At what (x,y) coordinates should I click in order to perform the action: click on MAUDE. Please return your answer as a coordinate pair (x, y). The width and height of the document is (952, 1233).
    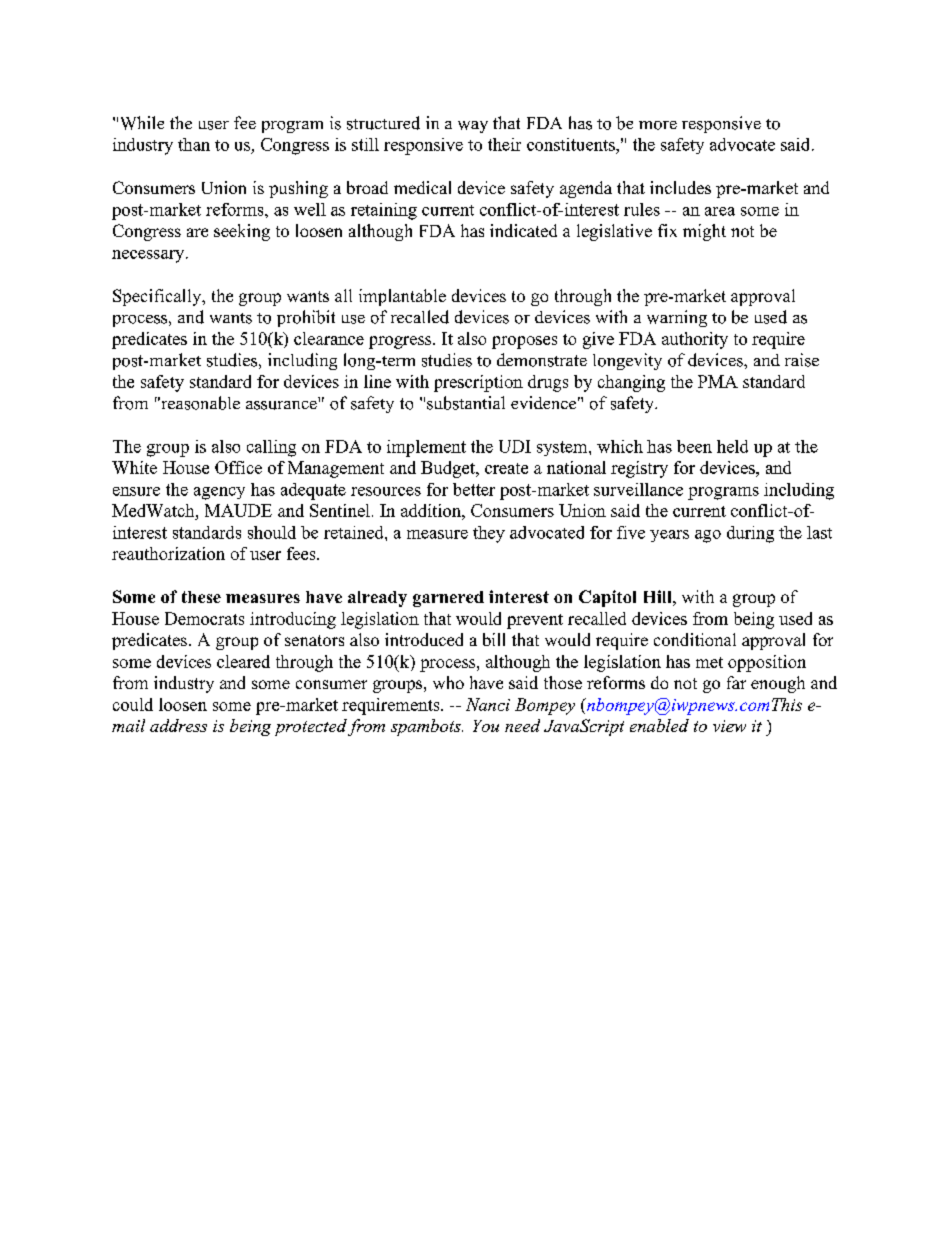
    Looking at the image, I should click on (238, 510).
